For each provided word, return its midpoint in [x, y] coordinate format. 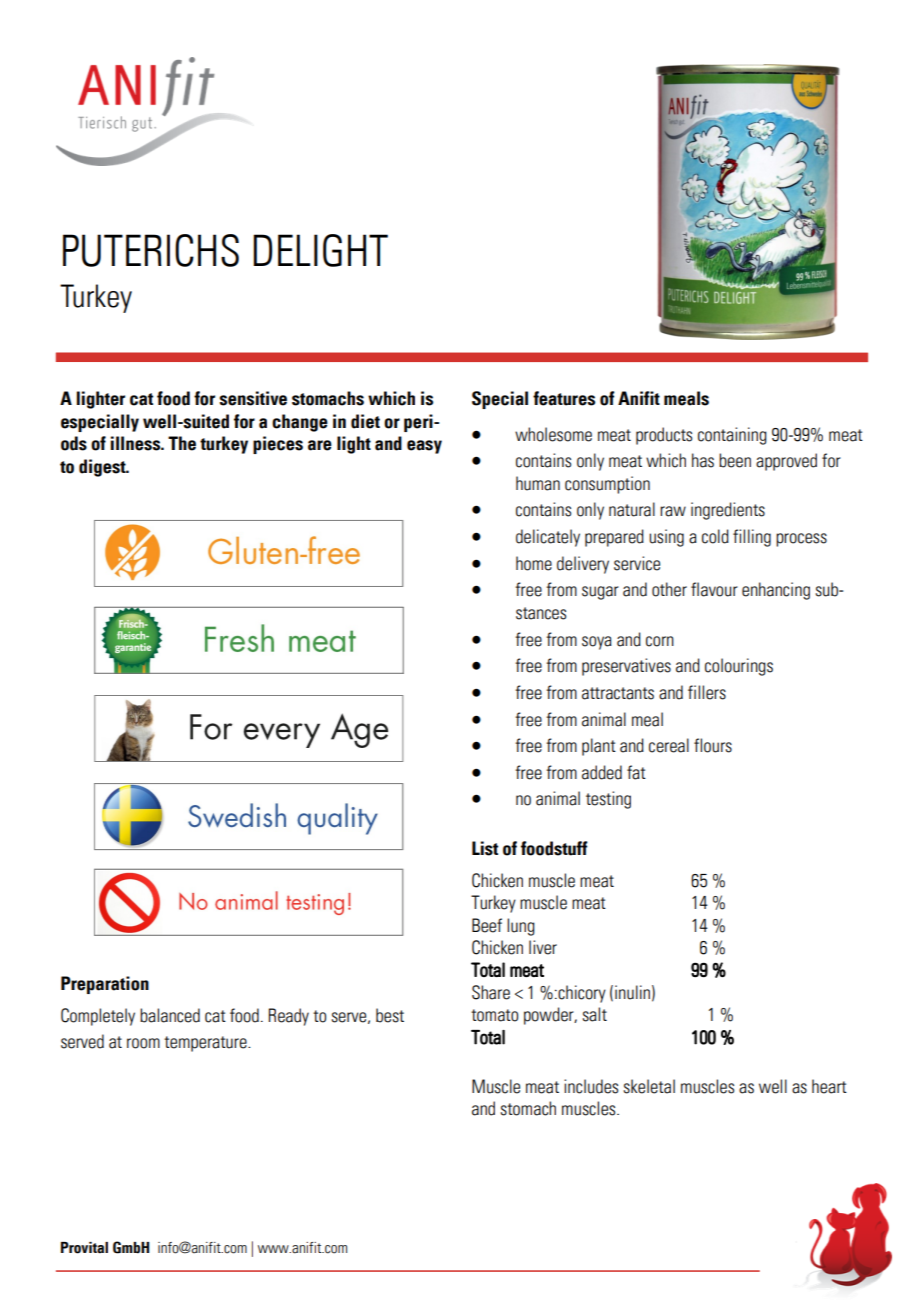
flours [713, 745]
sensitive [253, 398]
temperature [206, 1044]
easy [424, 447]
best [390, 1015]
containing [732, 436]
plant [599, 747]
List [485, 848]
